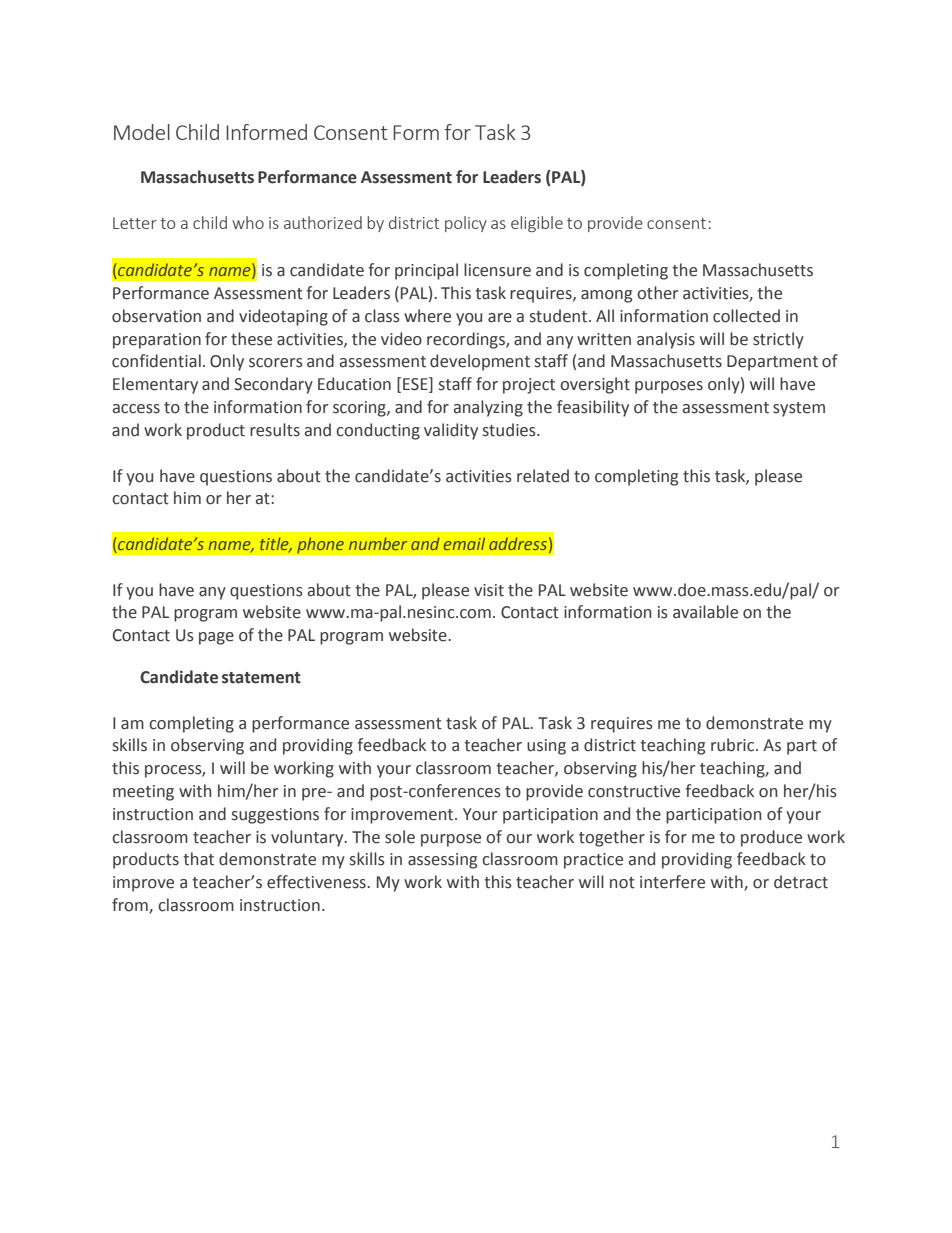 This screenshot has height=1233, width=952. Describe the element at coordinates (442, 861) in the screenshot. I see `assessing` at that location.
